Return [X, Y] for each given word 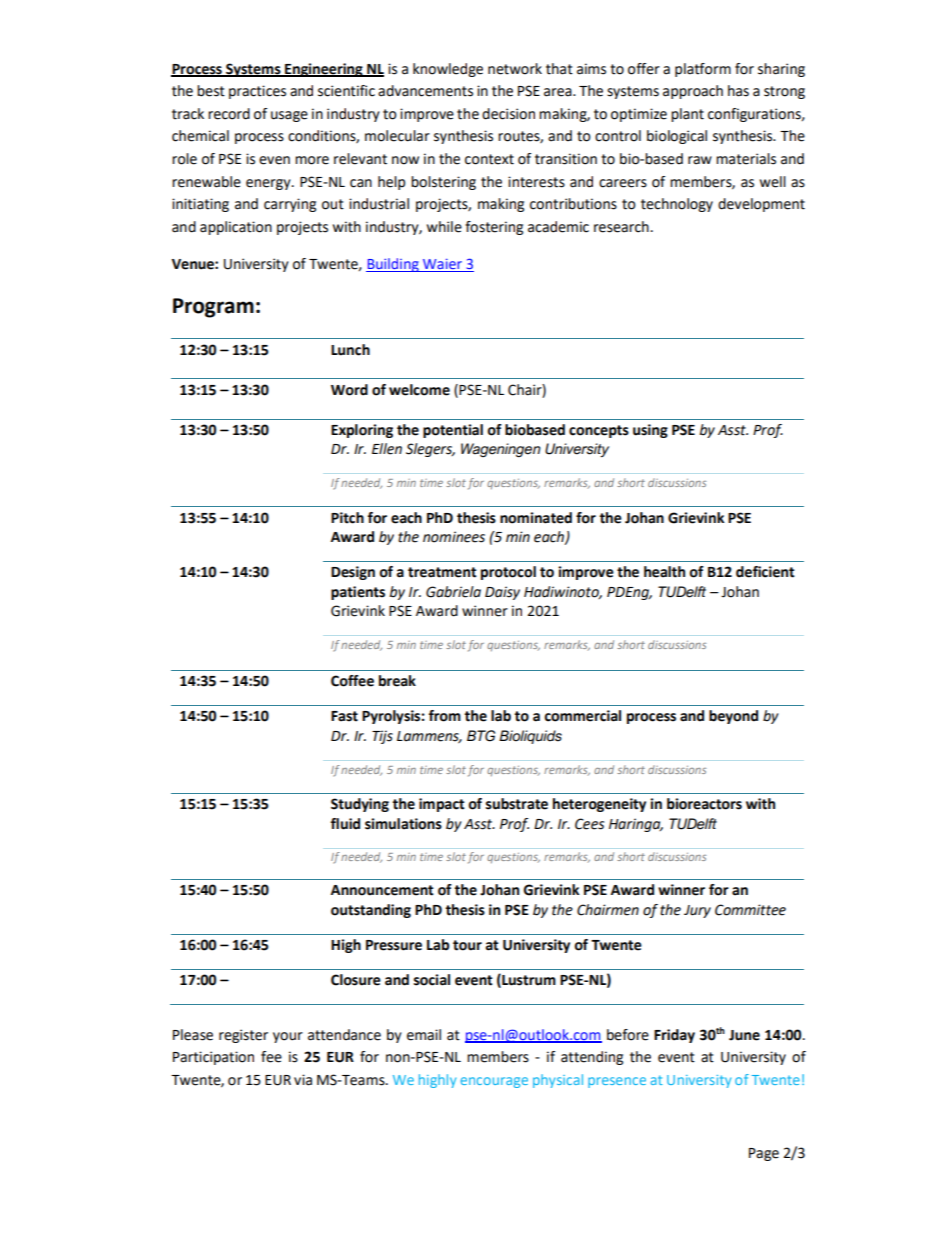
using [650, 431]
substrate [517, 804]
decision [508, 114]
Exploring [362, 431]
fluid [345, 824]
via [303, 1080]
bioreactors [704, 804]
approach [693, 92]
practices [257, 92]
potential [453, 431]
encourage [494, 1082]
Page [764, 1154]
